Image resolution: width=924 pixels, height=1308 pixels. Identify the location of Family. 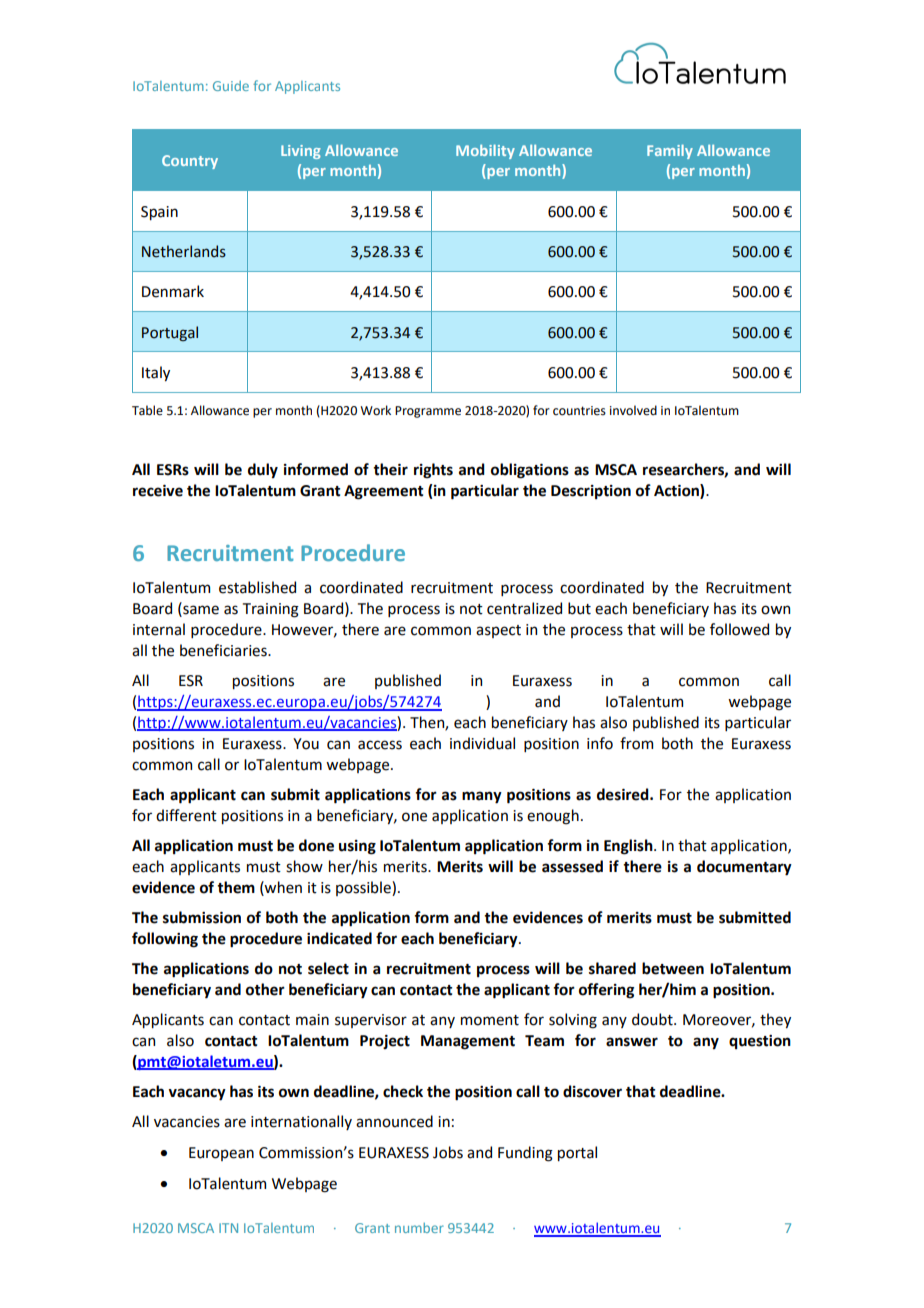
(670, 151).
